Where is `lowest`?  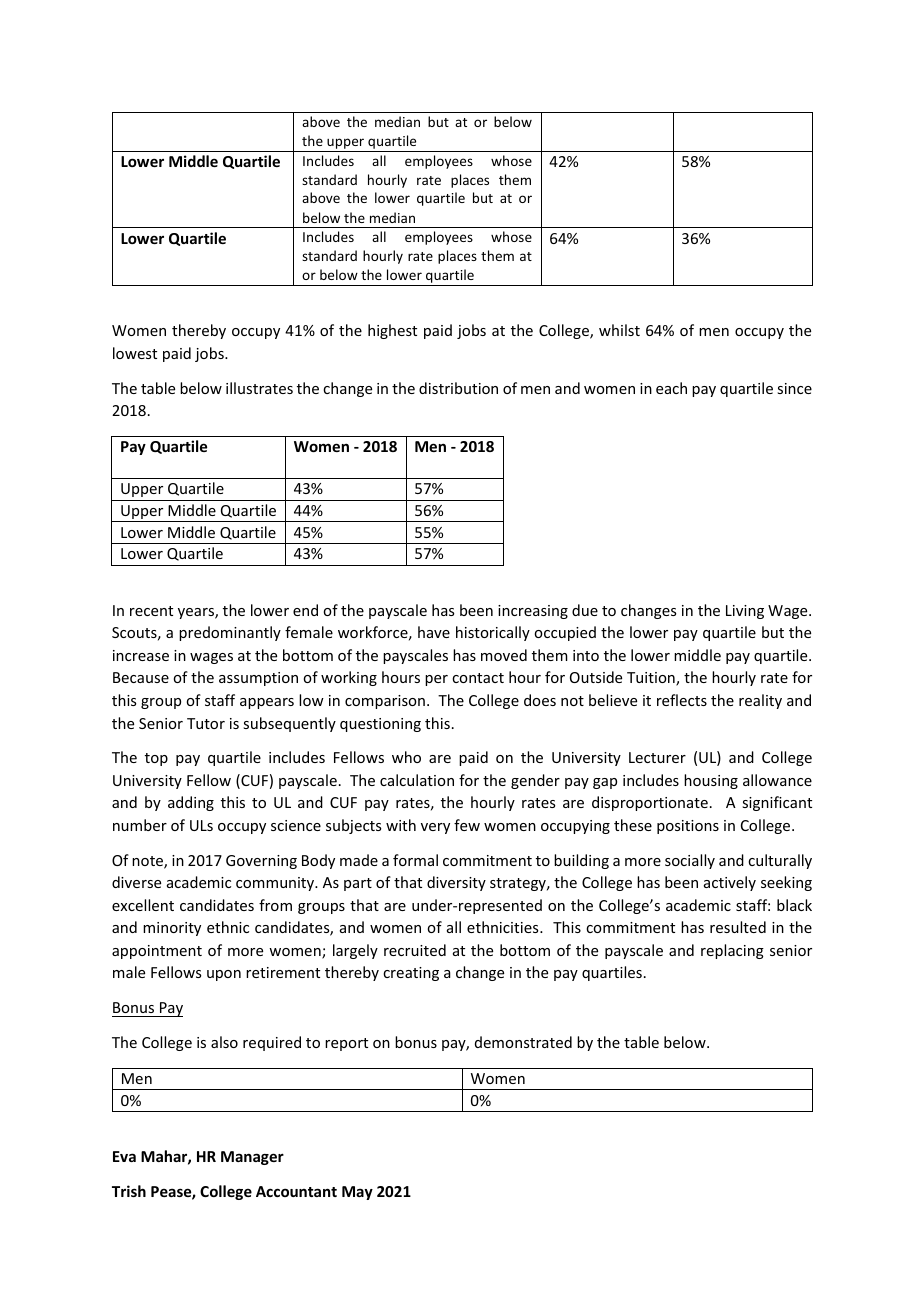
lowest is located at coordinates (135, 353).
